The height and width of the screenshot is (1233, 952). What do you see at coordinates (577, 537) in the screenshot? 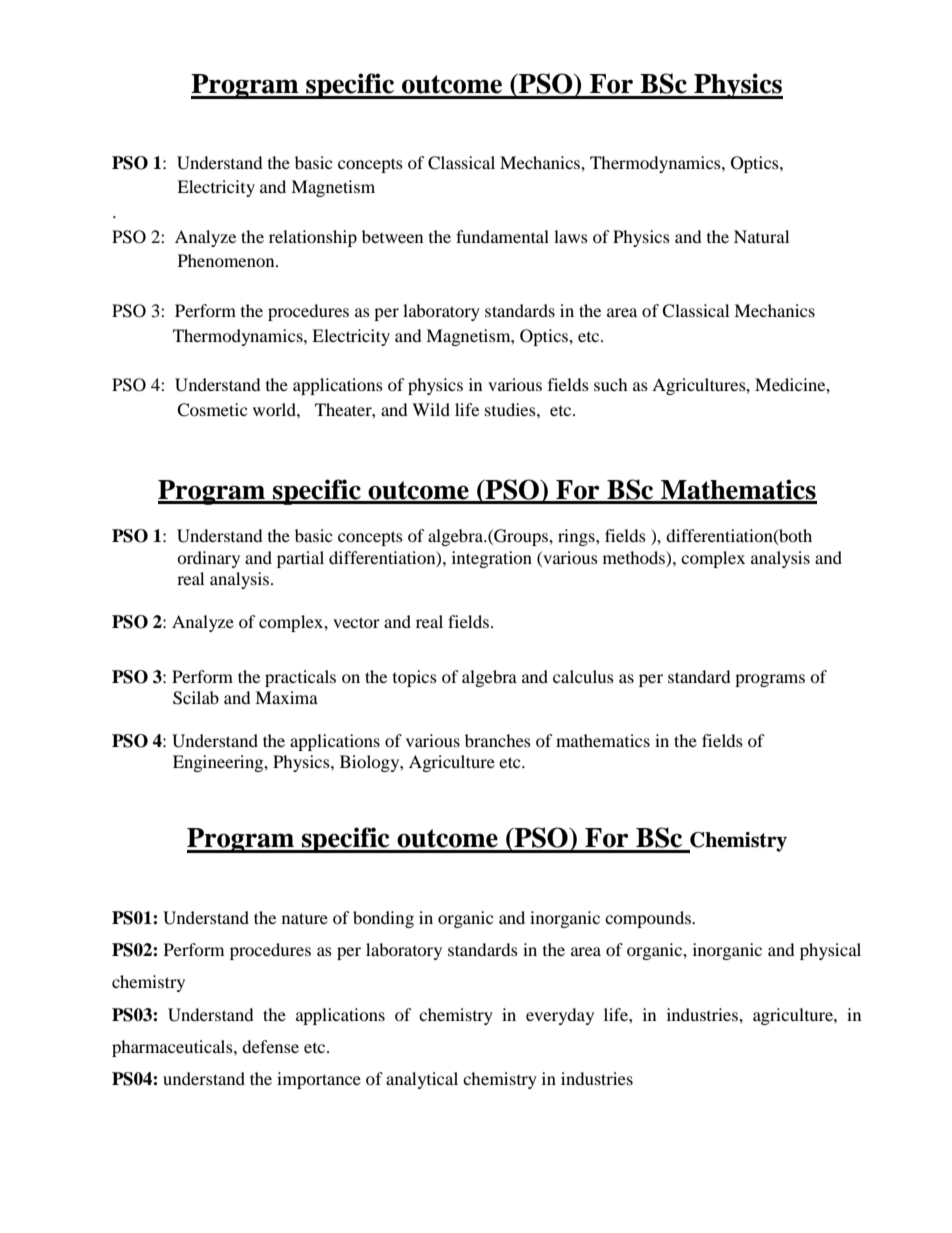
I see `rings` at bounding box center [577, 537].
